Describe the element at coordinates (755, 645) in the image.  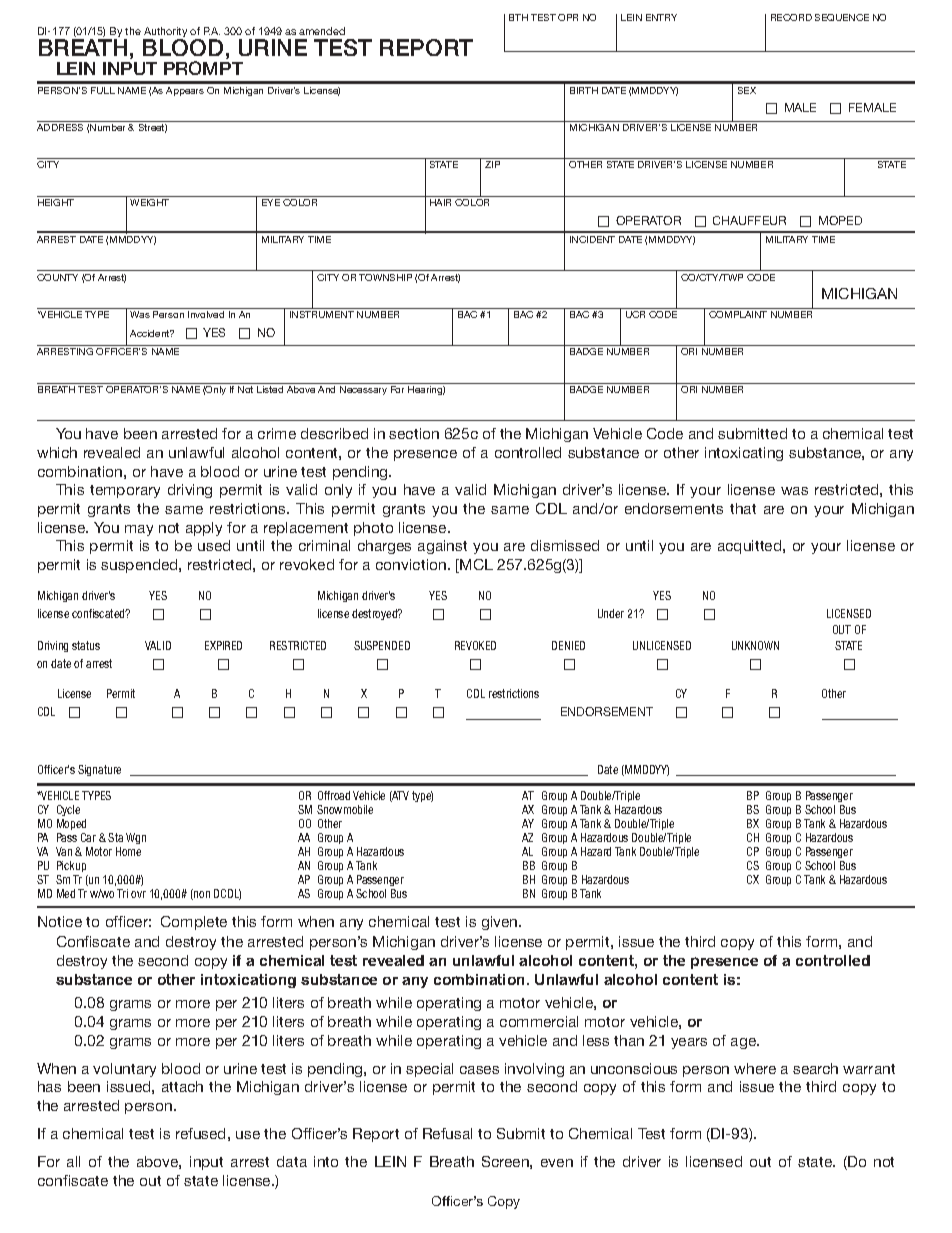
I see `UNKNOWN` at that location.
